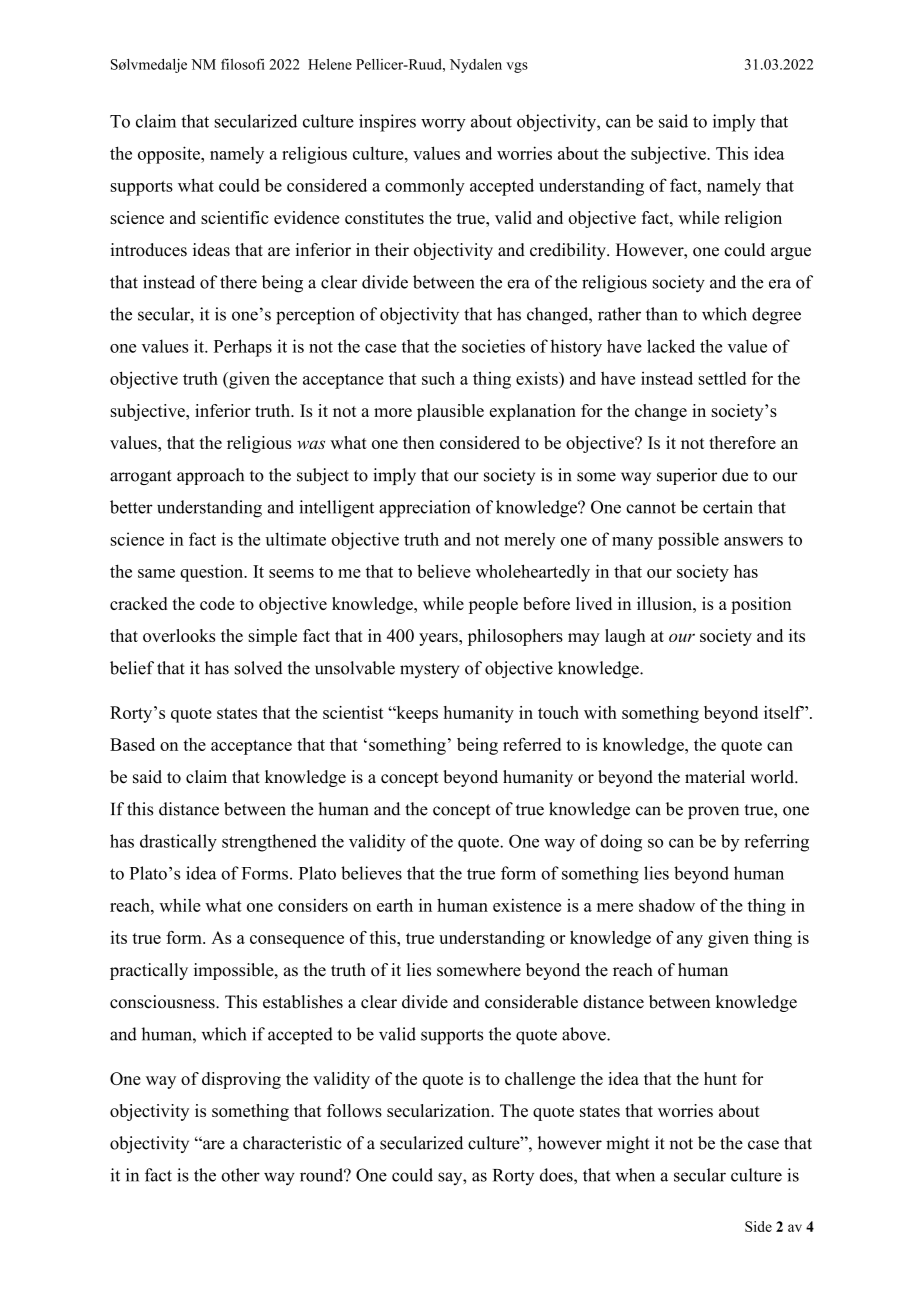 The height and width of the screenshot is (1308, 924). Describe the element at coordinates (557, 1175) in the screenshot. I see `does` at that location.
